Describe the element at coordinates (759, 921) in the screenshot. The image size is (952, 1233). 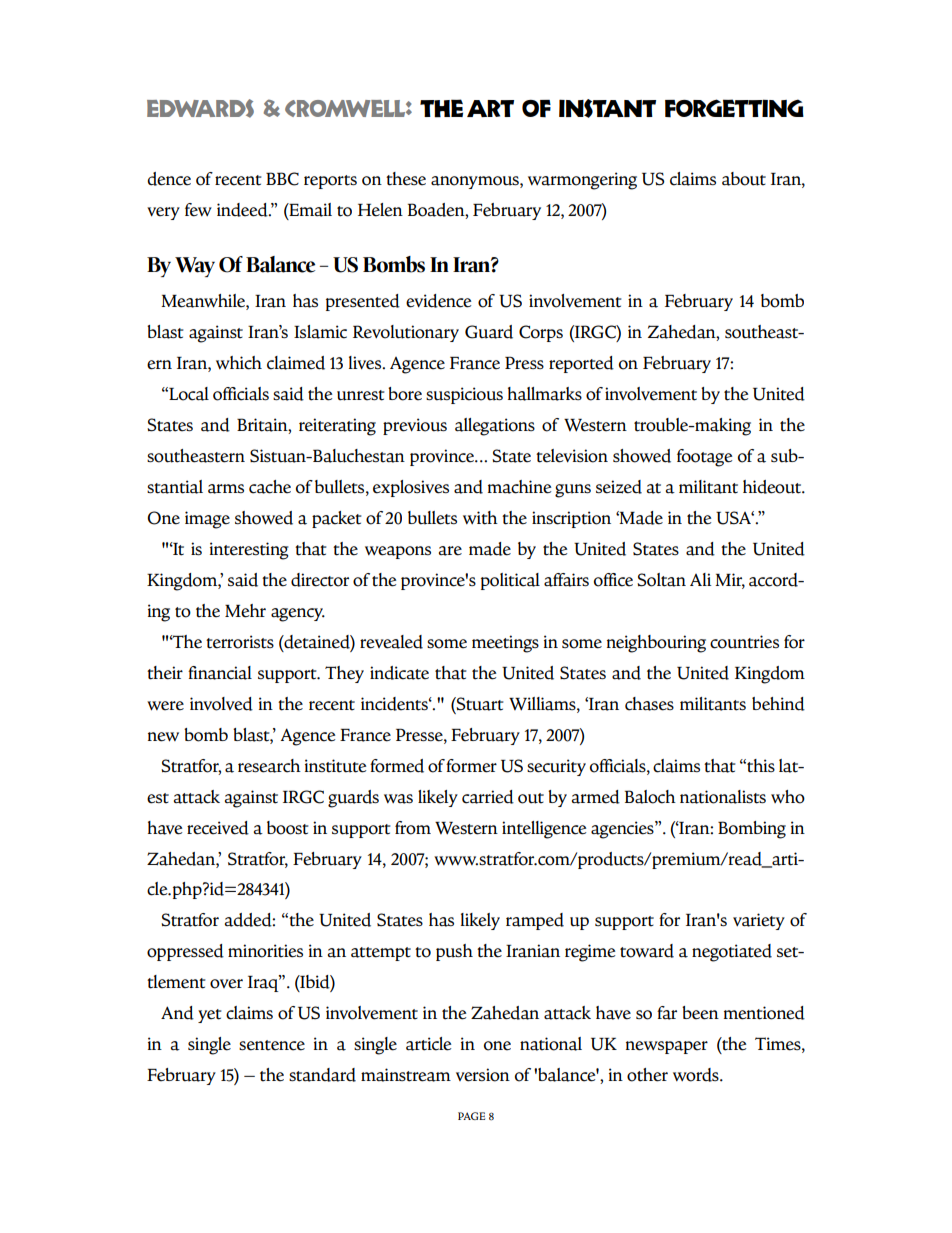
I see `variety` at that location.
